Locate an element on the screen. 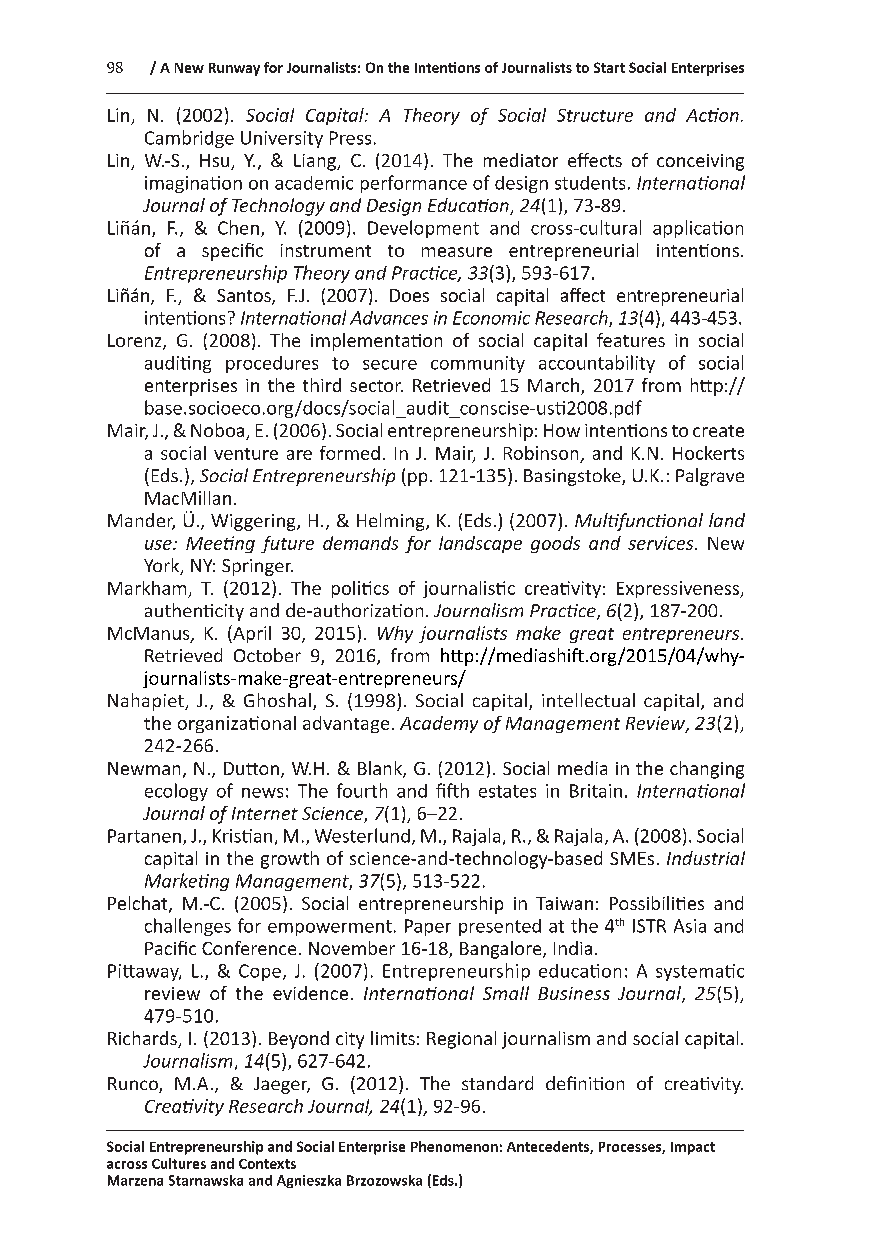  Cambridge is located at coordinates (189, 139).
